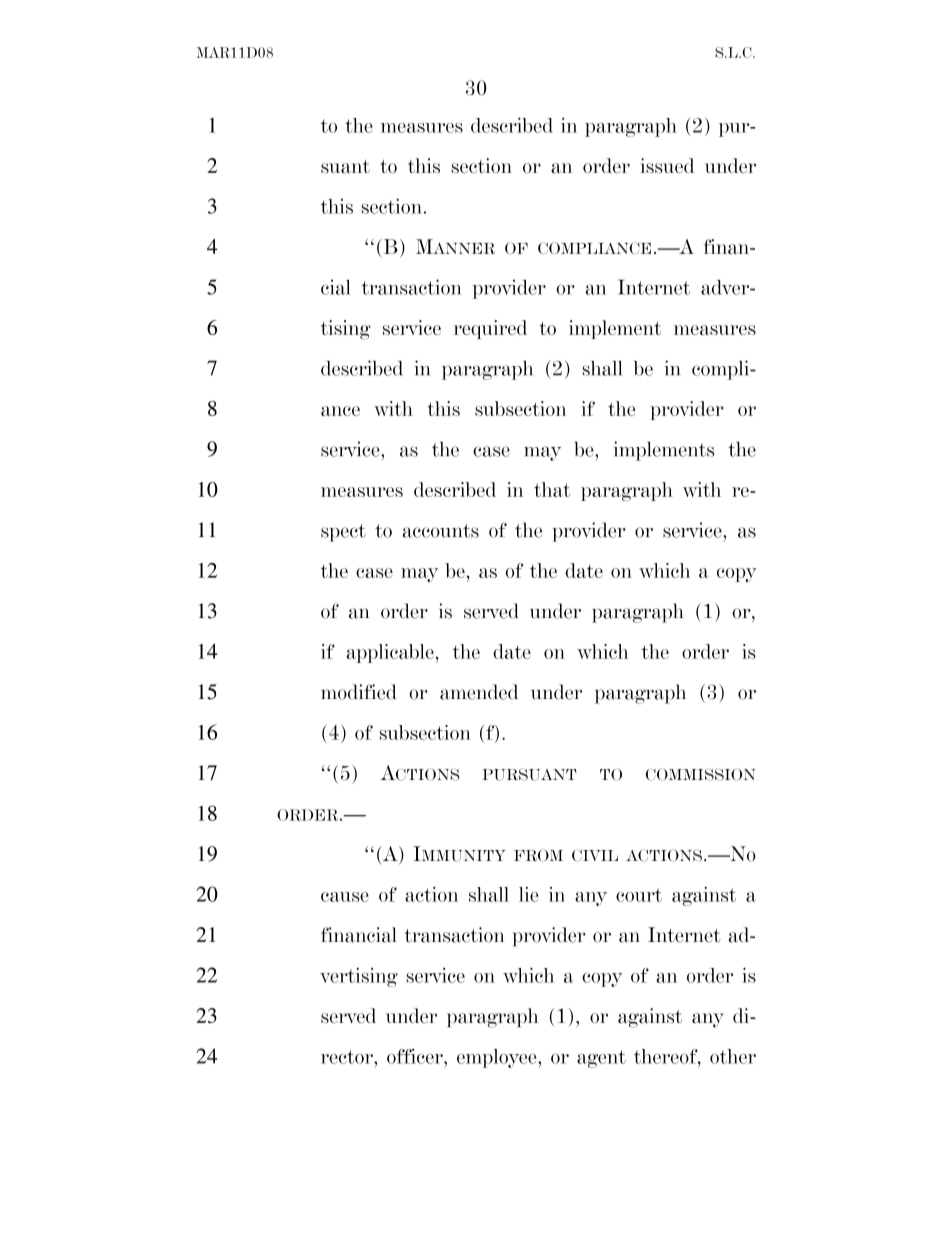 This document has width=952, height=1233. Describe the element at coordinates (639, 895) in the document. I see `court` at that location.
